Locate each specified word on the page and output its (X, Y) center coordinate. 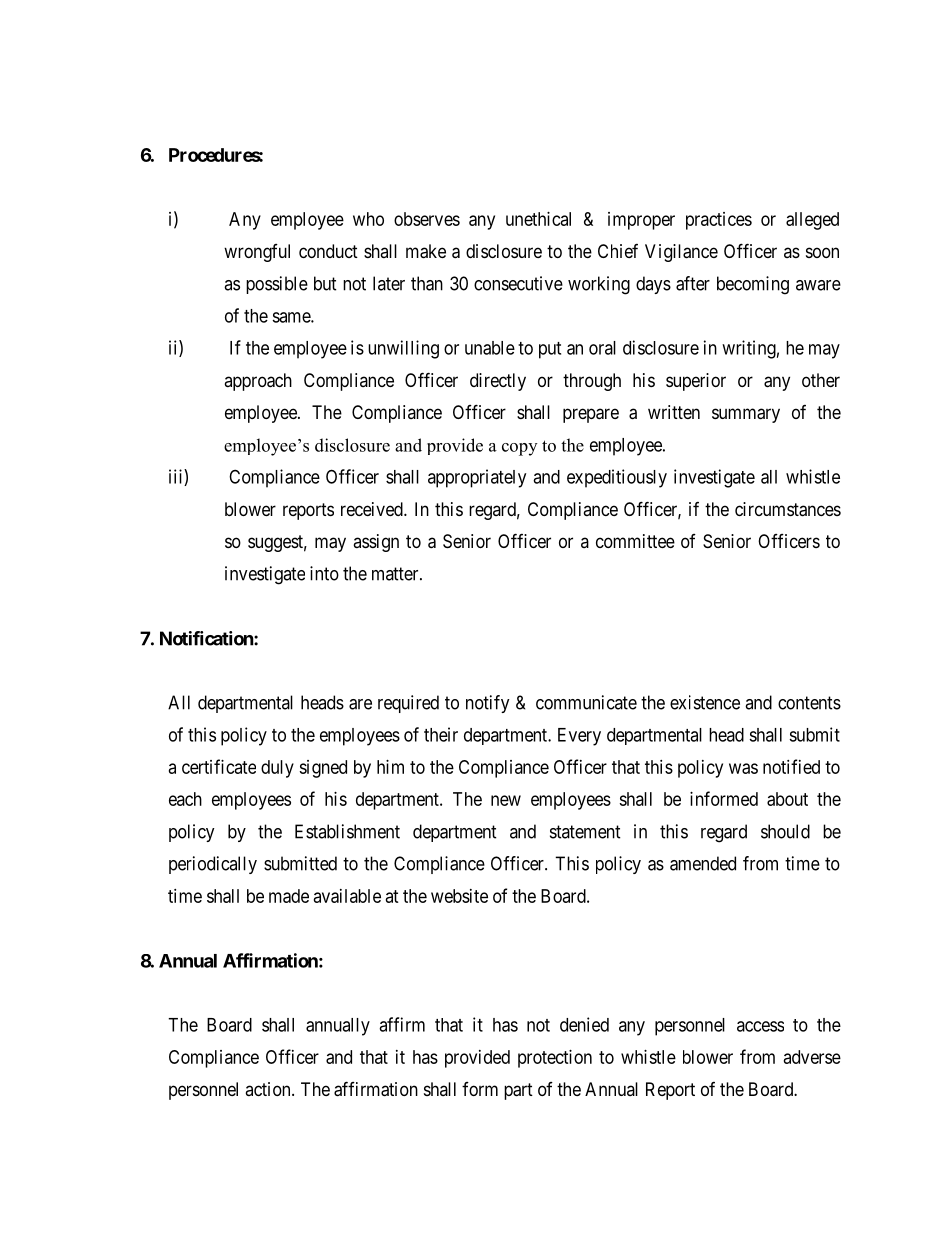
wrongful (257, 253)
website (459, 896)
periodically (213, 865)
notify (488, 704)
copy (519, 449)
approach (258, 382)
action (269, 1089)
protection (555, 1059)
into (324, 573)
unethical (538, 219)
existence (705, 702)
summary (746, 415)
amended (703, 863)
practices (719, 221)
